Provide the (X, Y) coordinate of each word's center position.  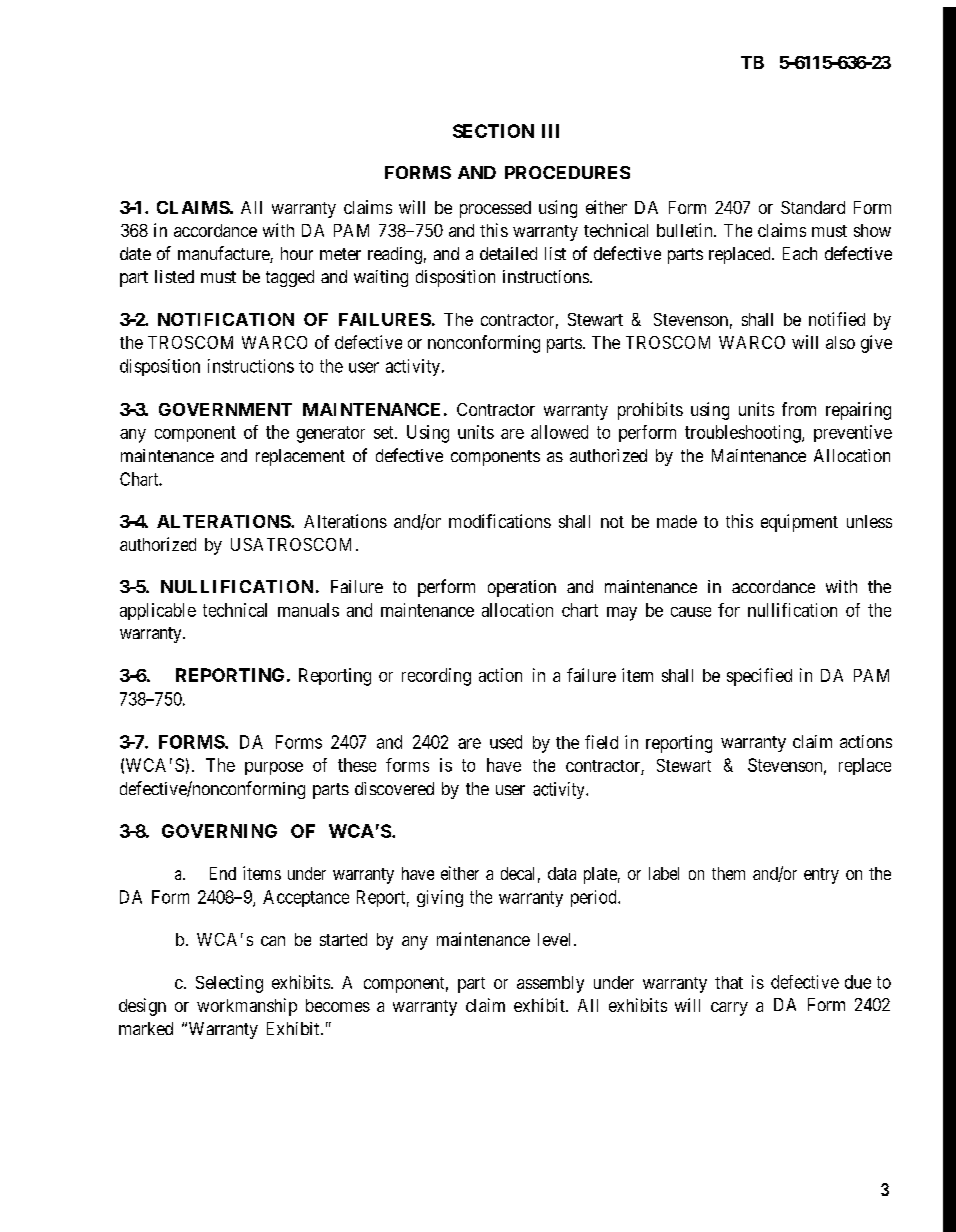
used (506, 742)
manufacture (224, 254)
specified (759, 677)
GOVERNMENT (225, 409)
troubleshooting (744, 434)
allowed (559, 432)
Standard (813, 207)
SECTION (493, 131)
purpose (274, 768)
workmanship (247, 1007)
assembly (550, 984)
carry (729, 1009)
